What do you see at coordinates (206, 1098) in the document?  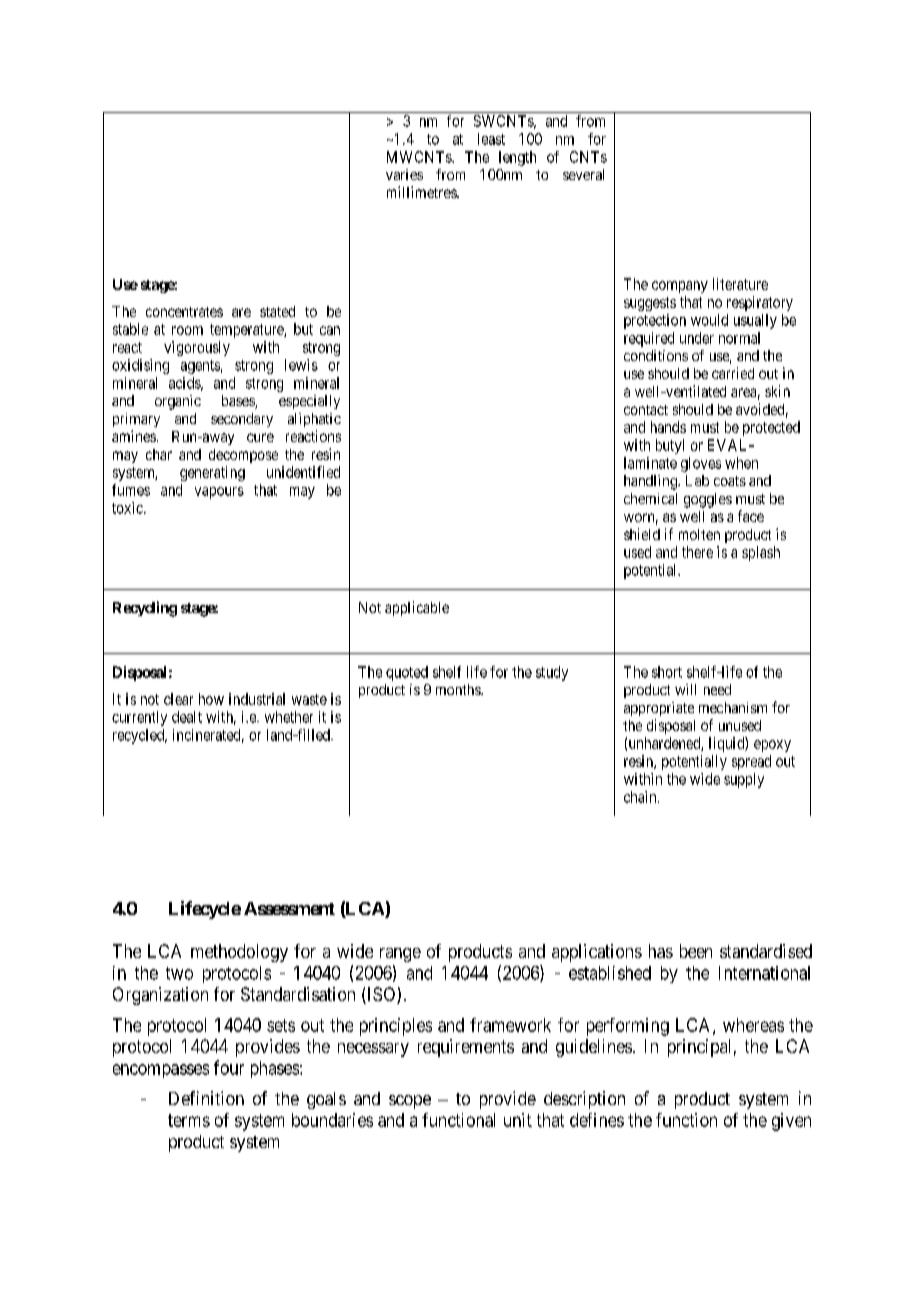 I see `Definition` at bounding box center [206, 1098].
